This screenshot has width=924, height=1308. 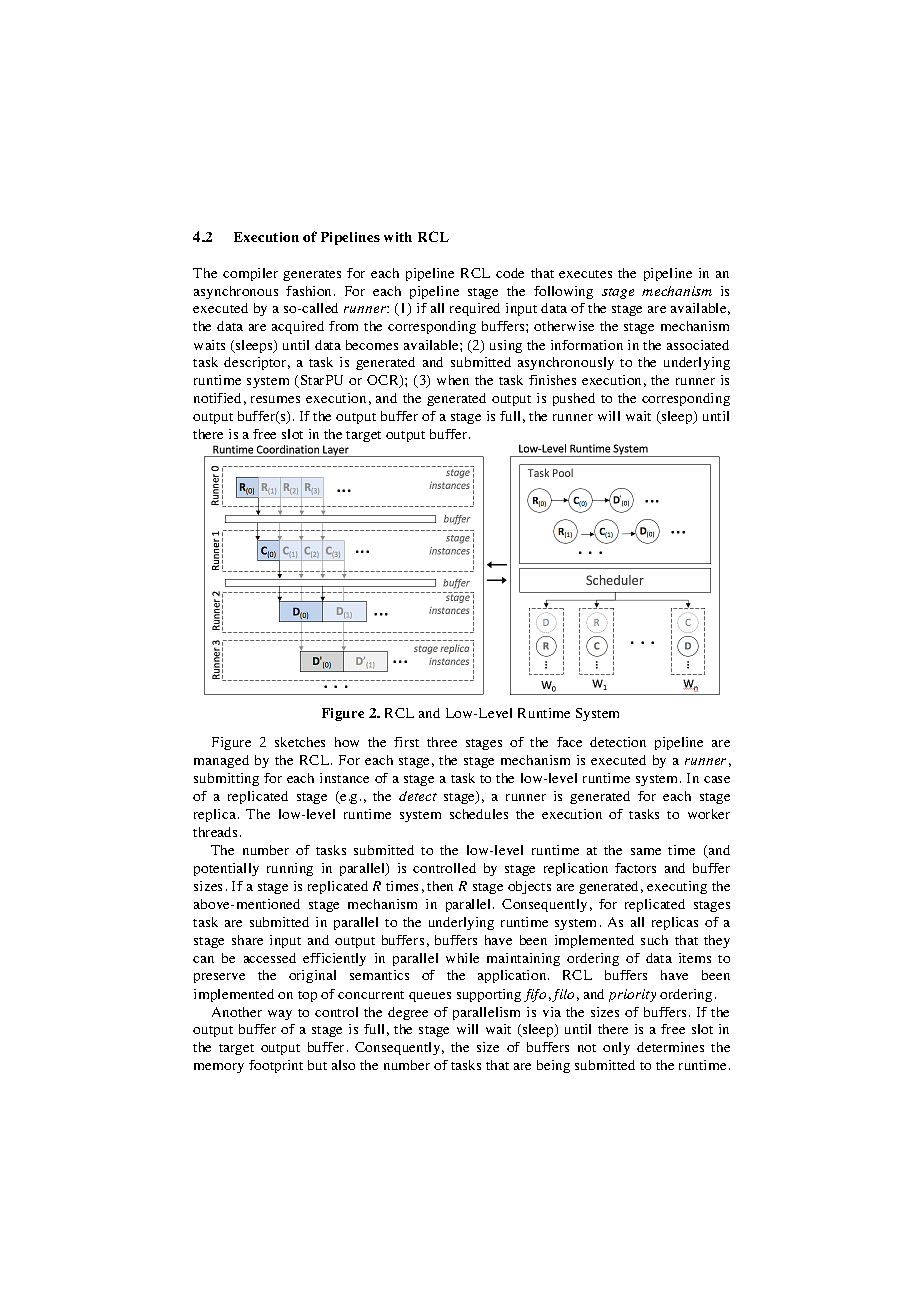 What do you see at coordinates (290, 869) in the screenshot?
I see `running` at bounding box center [290, 869].
